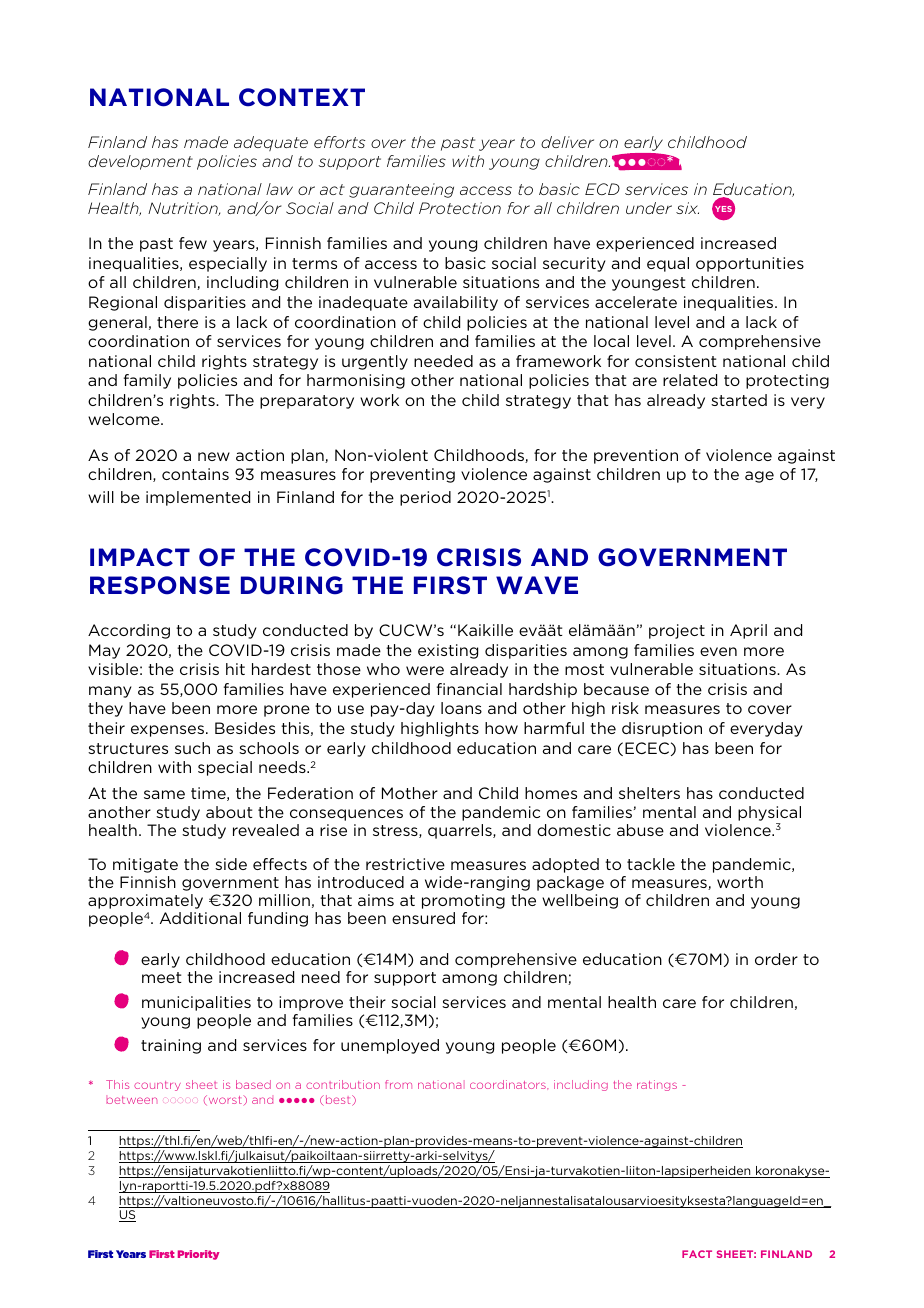 This document has width=924, height=1308. What do you see at coordinates (690, 380) in the document?
I see `related` at bounding box center [690, 380].
